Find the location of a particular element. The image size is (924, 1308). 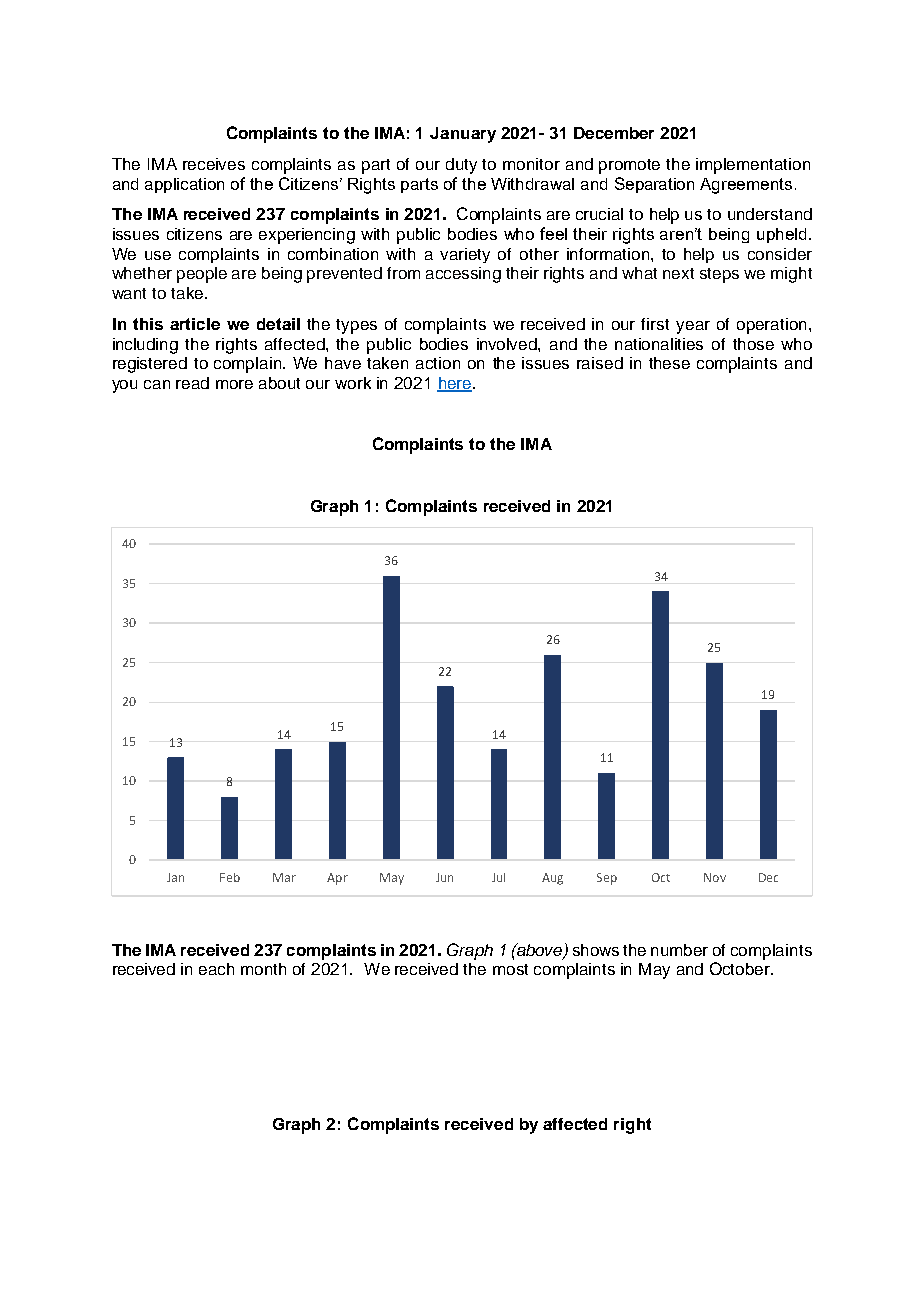

accessing is located at coordinates (463, 275).
